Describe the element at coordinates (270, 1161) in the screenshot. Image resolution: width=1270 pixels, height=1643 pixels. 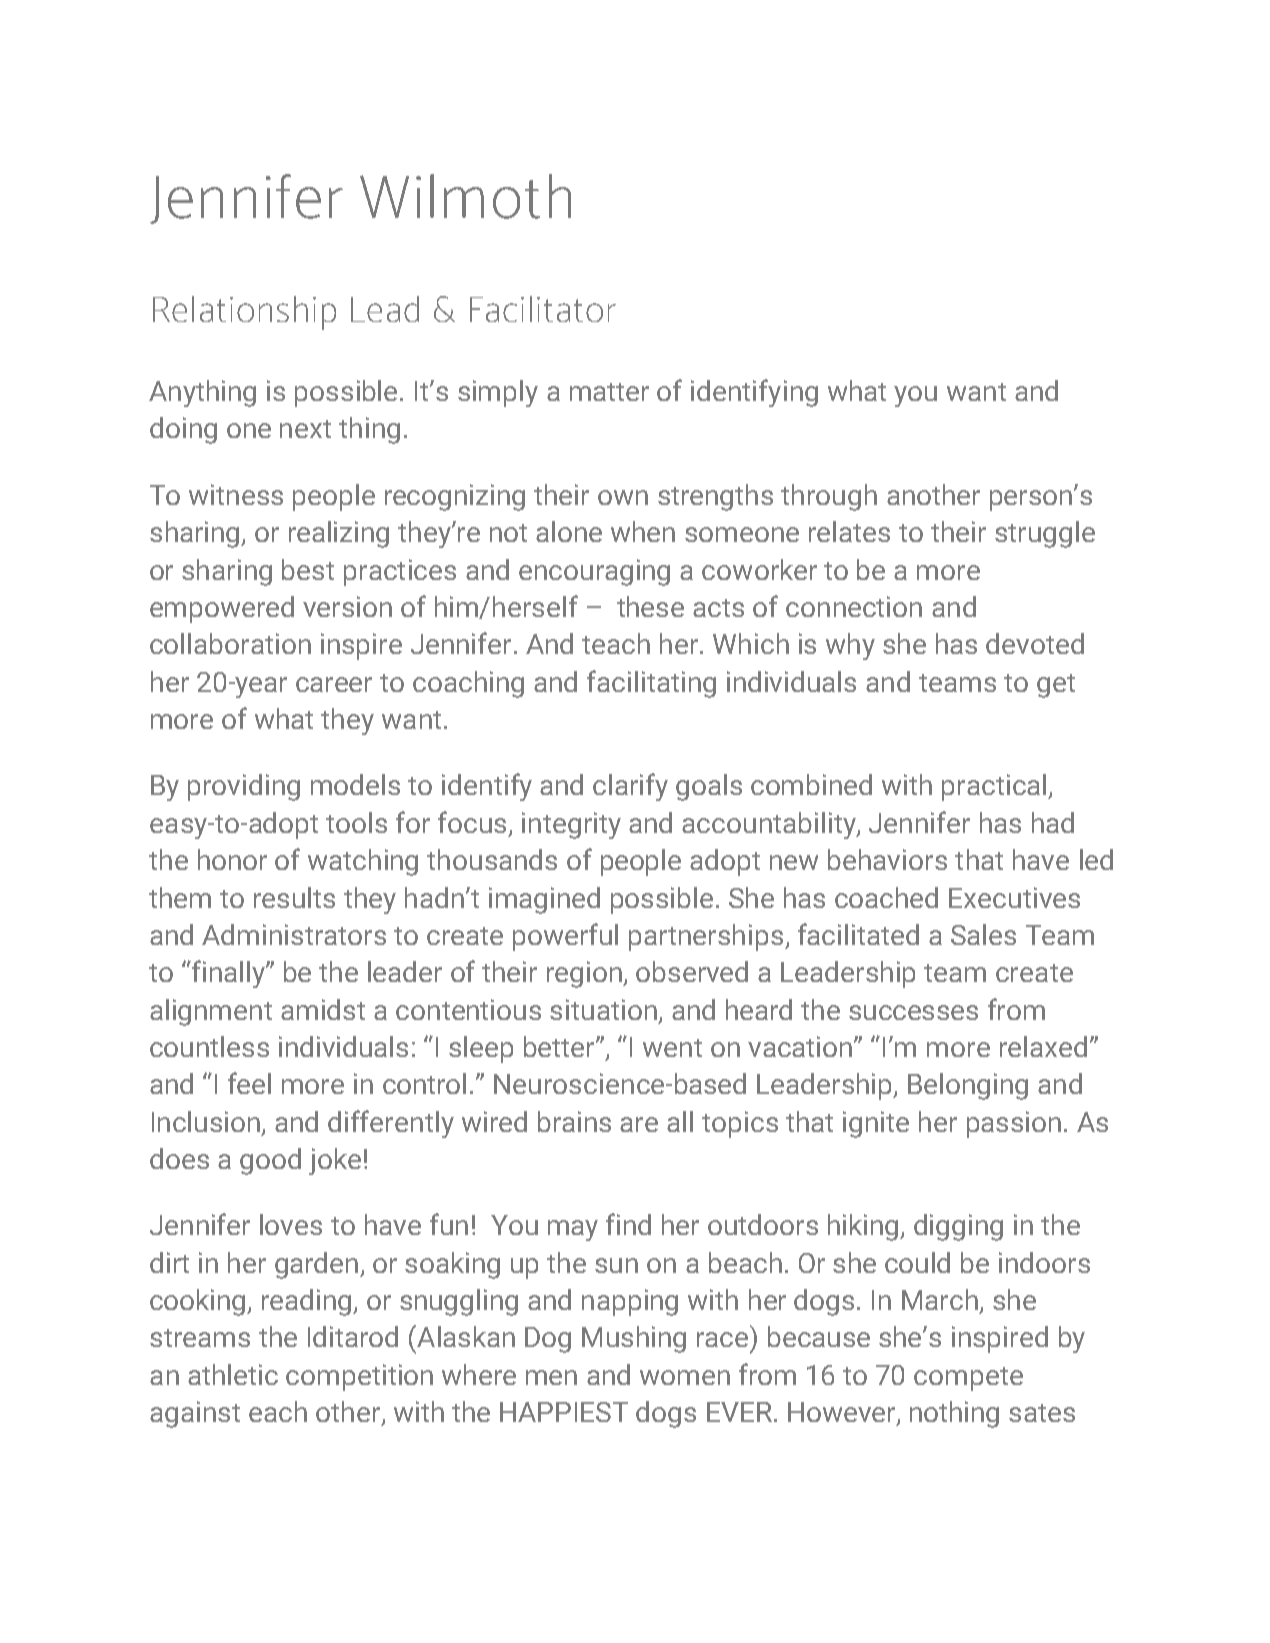
I see `good` at that location.
